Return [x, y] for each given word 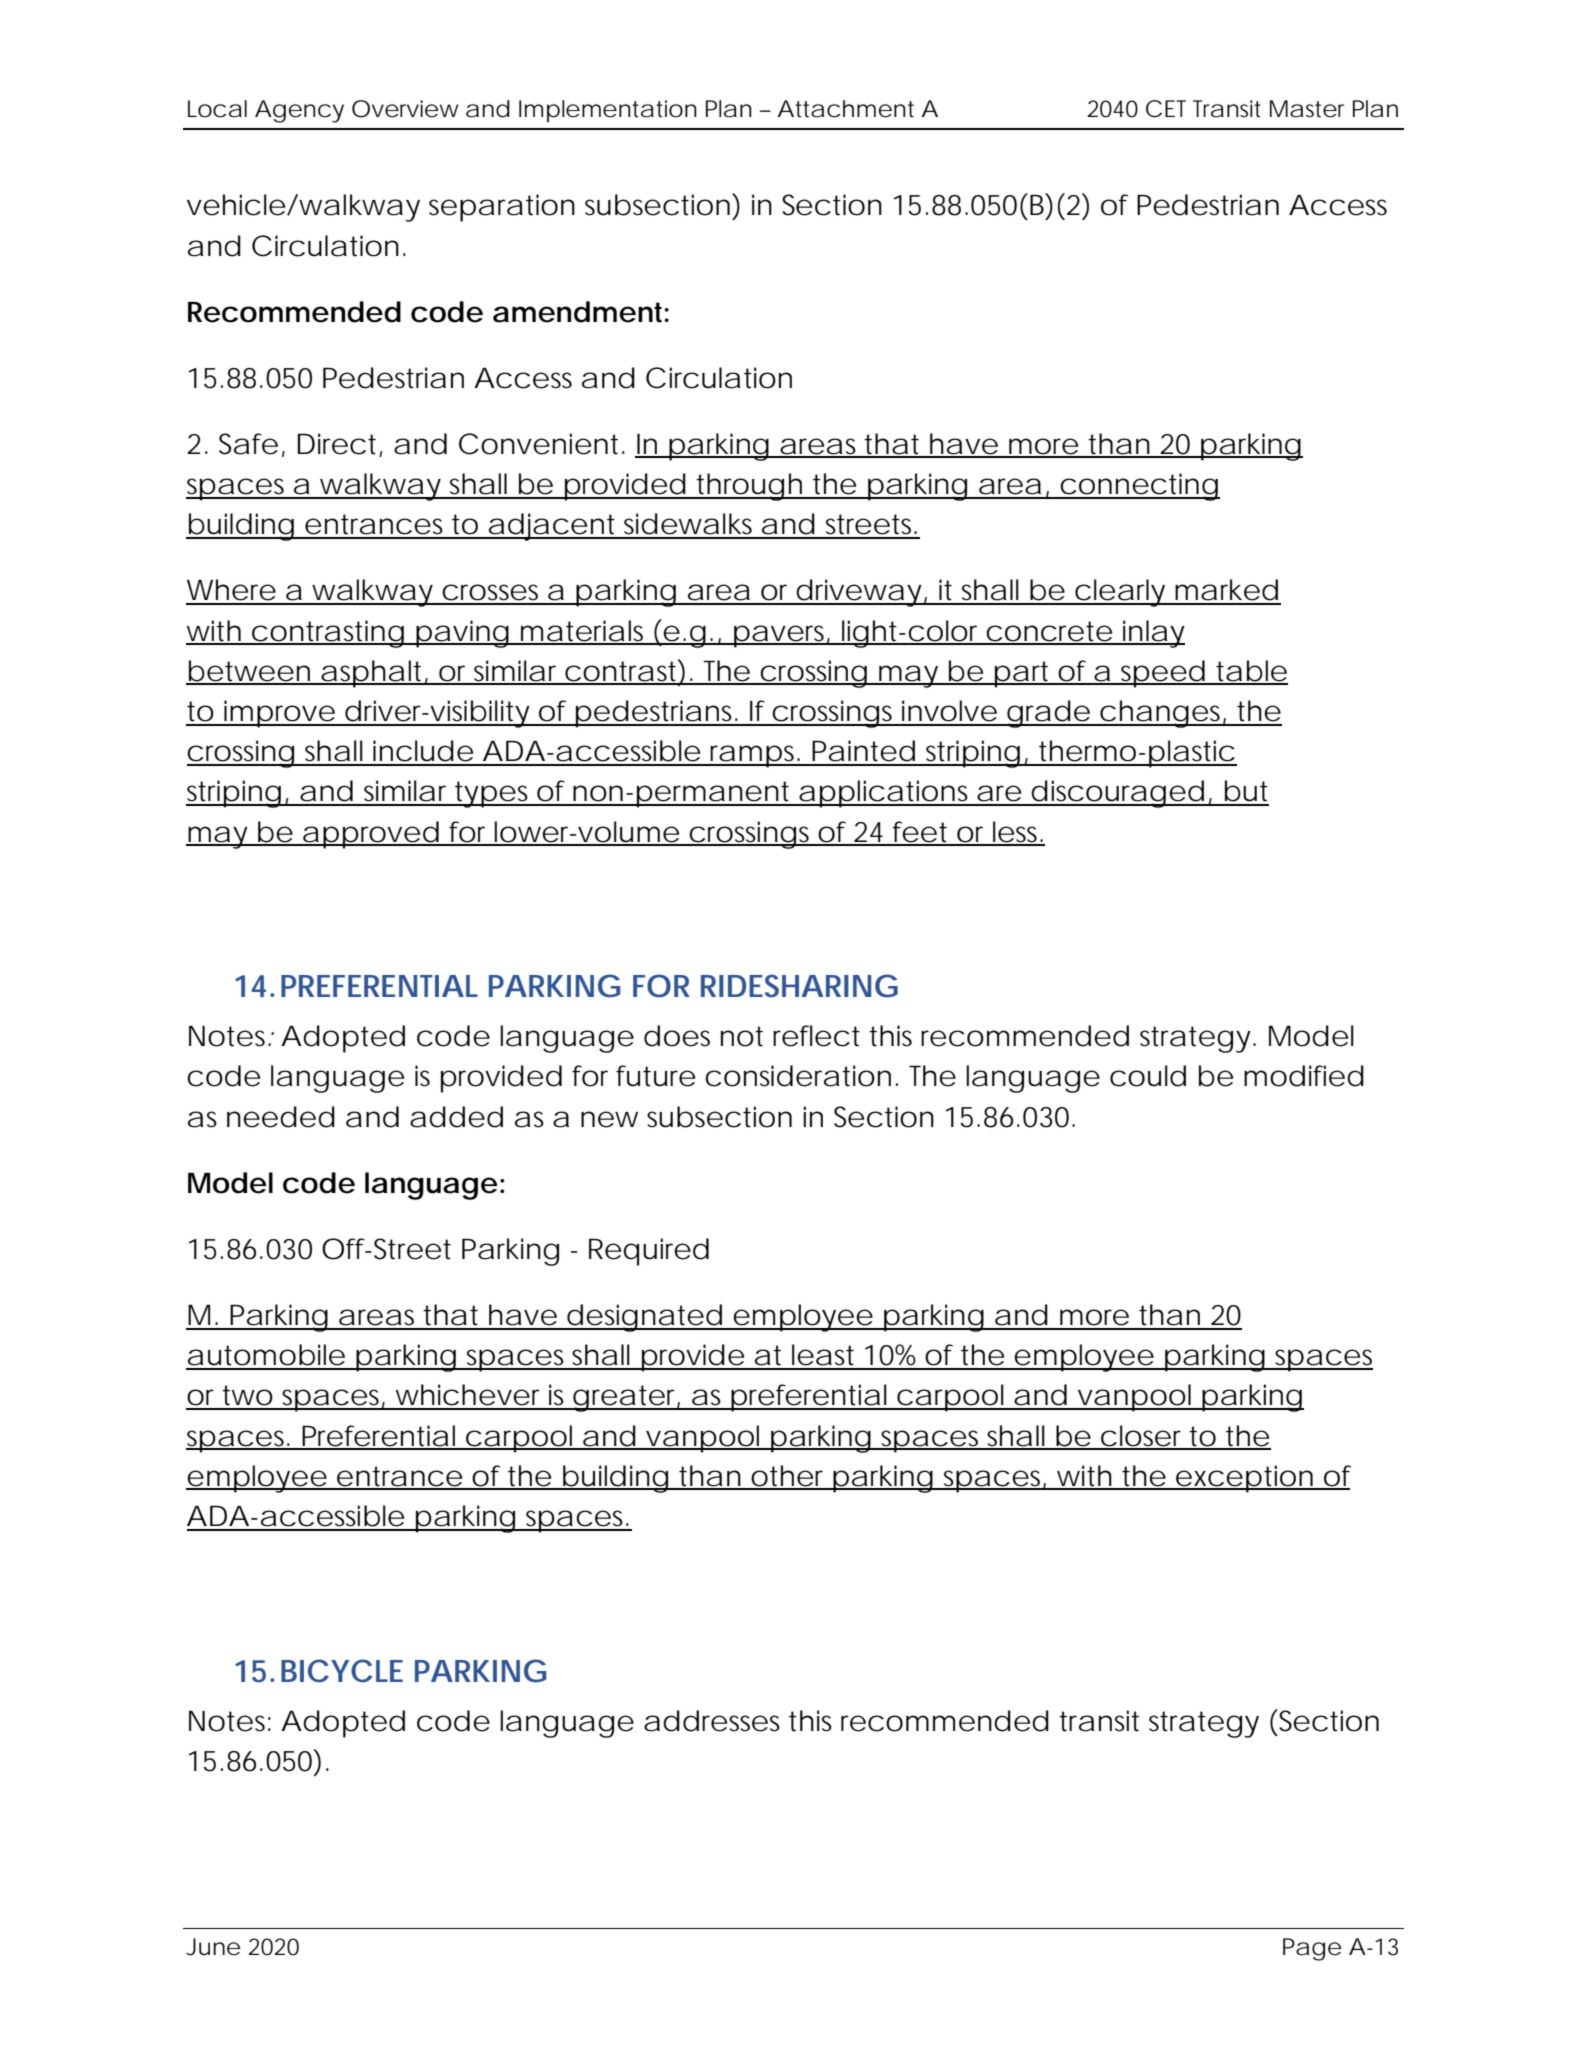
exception [1244, 1479]
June [213, 1947]
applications [885, 794]
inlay [1153, 634]
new [609, 1119]
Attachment [846, 109]
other [789, 1477]
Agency [299, 111]
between [249, 672]
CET [1166, 109]
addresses [712, 1721]
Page [1312, 1949]
